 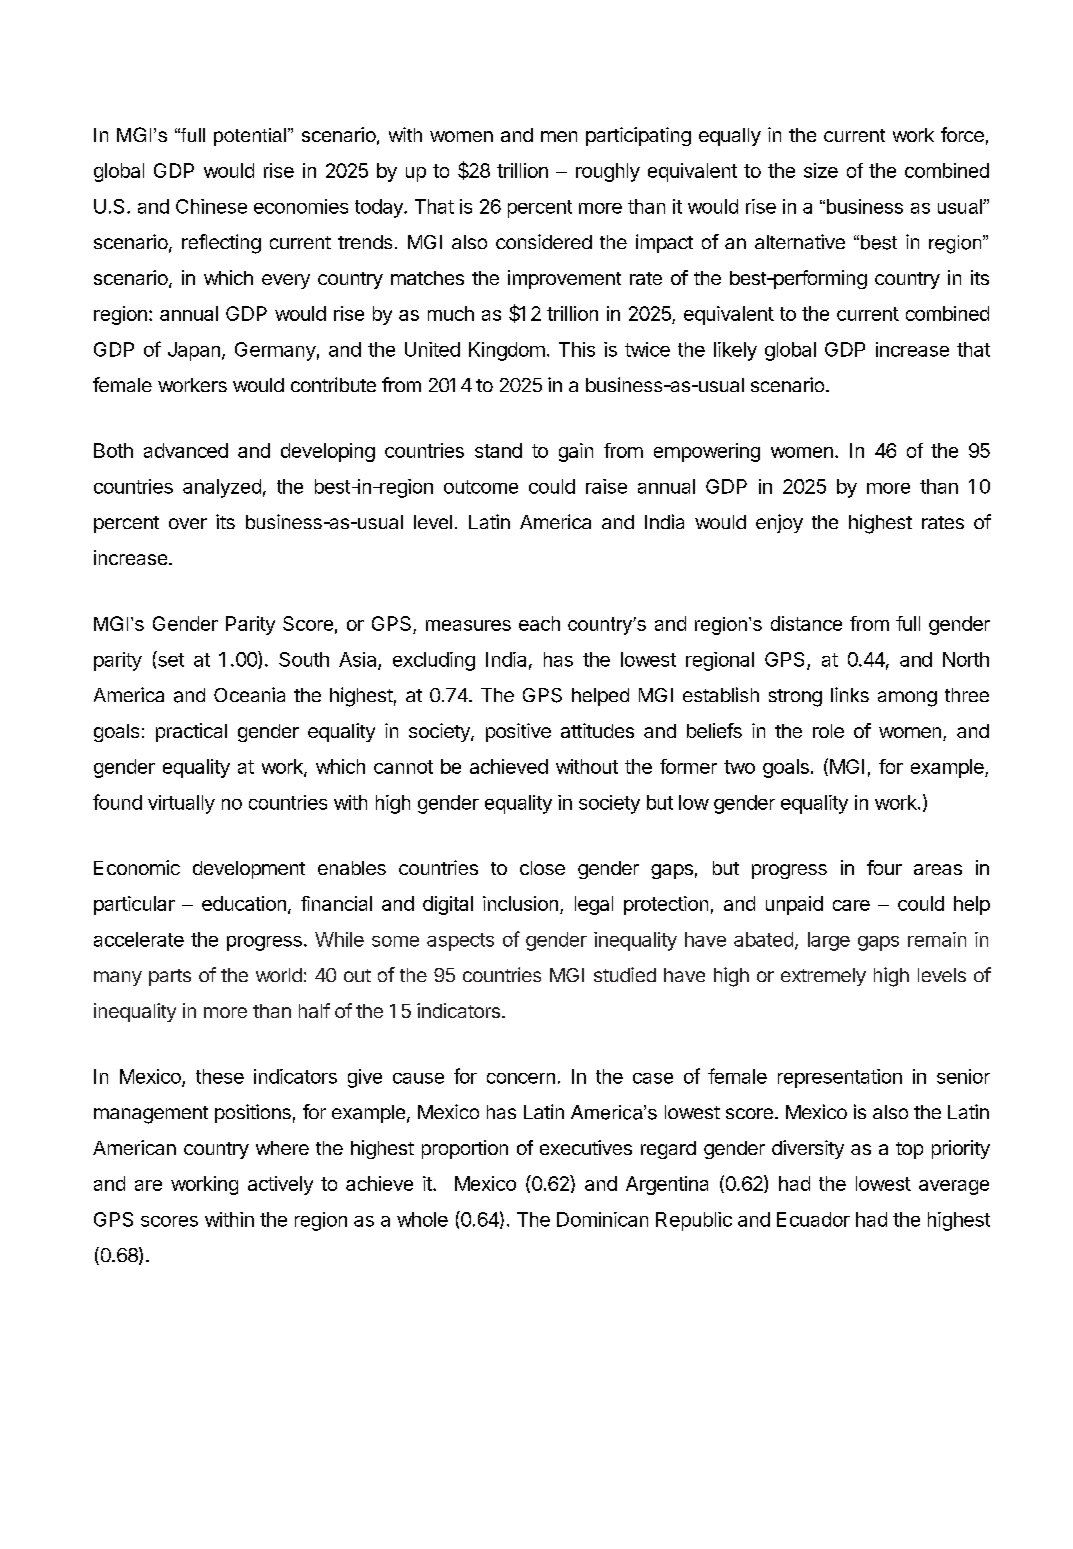 I want to click on Ecuador, so click(x=813, y=1219).
